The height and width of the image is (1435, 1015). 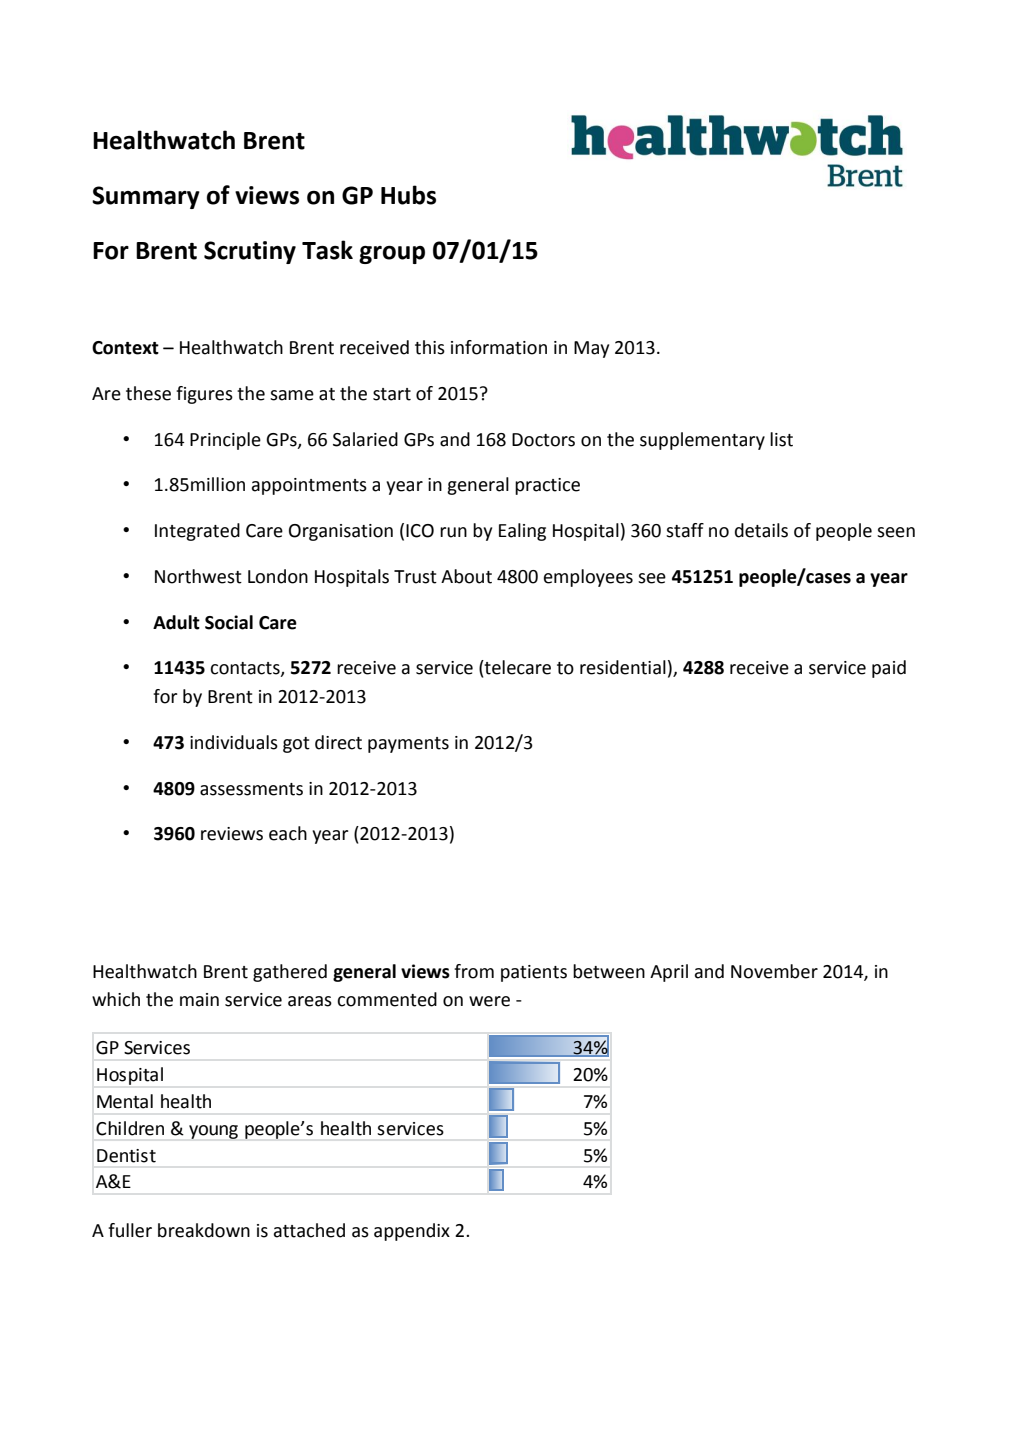 What do you see at coordinates (412, 1232) in the image?
I see `appendix` at bounding box center [412, 1232].
